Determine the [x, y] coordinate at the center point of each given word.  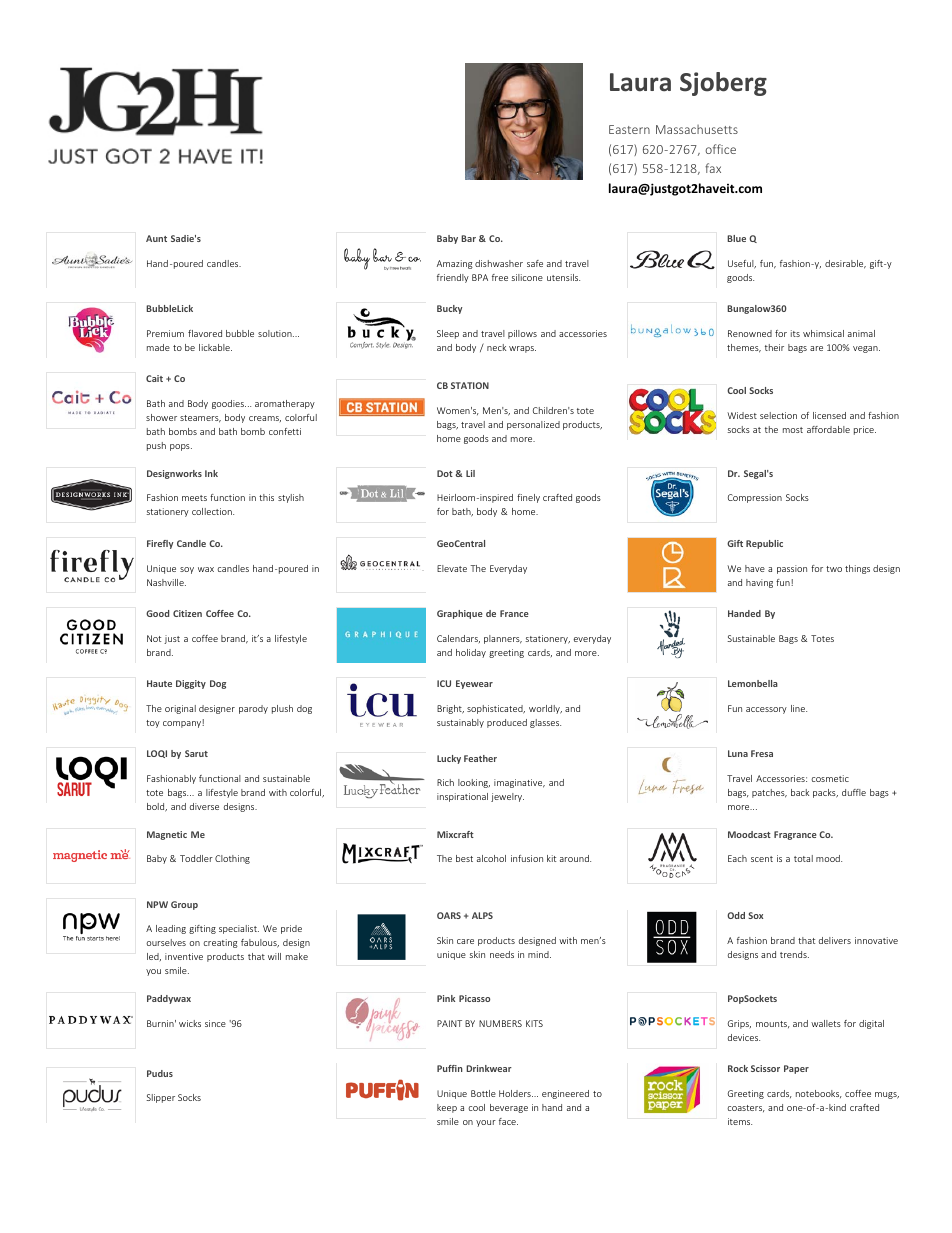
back [800, 792]
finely [528, 498]
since [215, 1023]
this [266, 497]
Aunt [156, 238]
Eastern [629, 129]
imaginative [519, 783]
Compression [755, 498]
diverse [204, 806]
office [720, 149]
